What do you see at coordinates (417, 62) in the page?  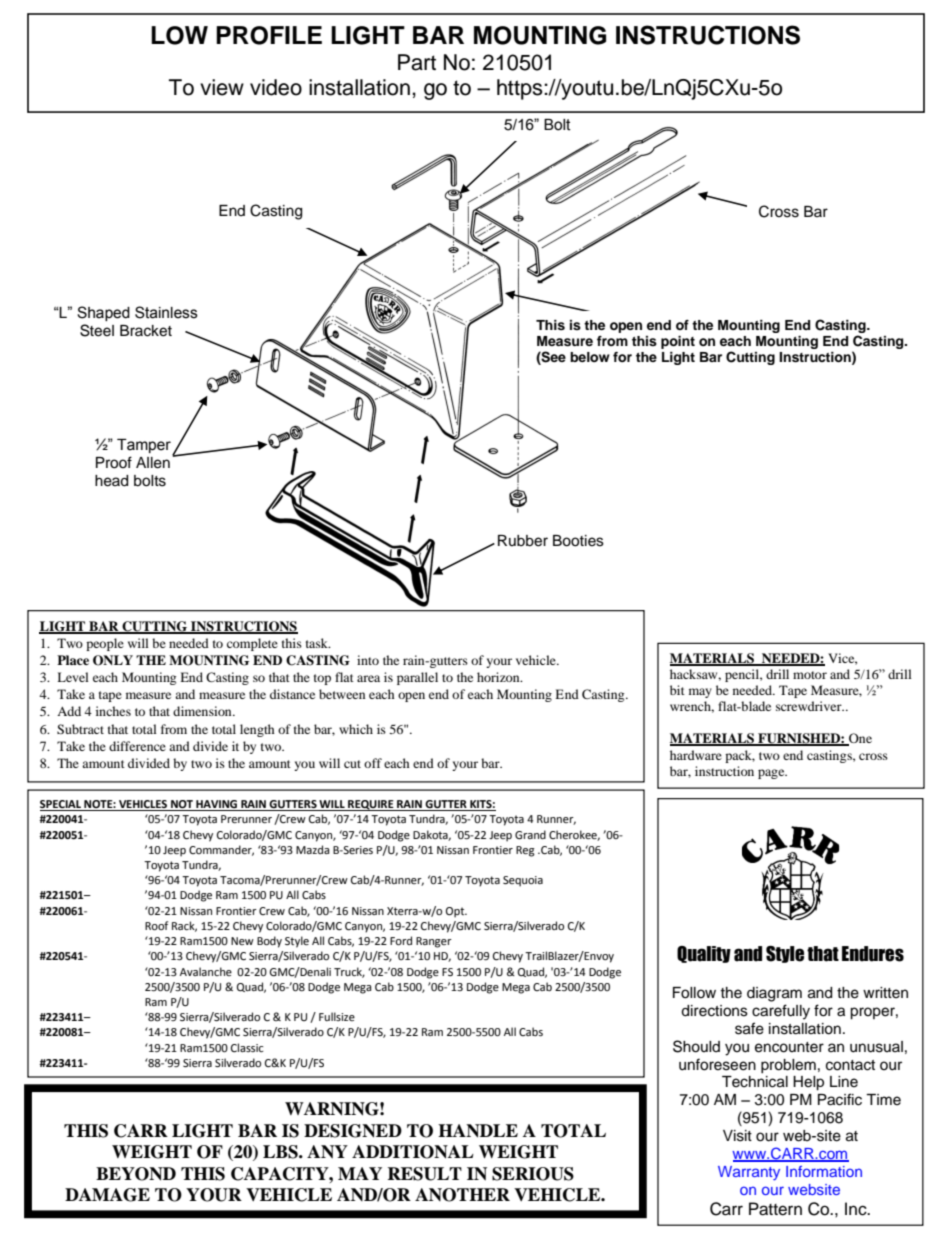 I see `Part` at bounding box center [417, 62].
